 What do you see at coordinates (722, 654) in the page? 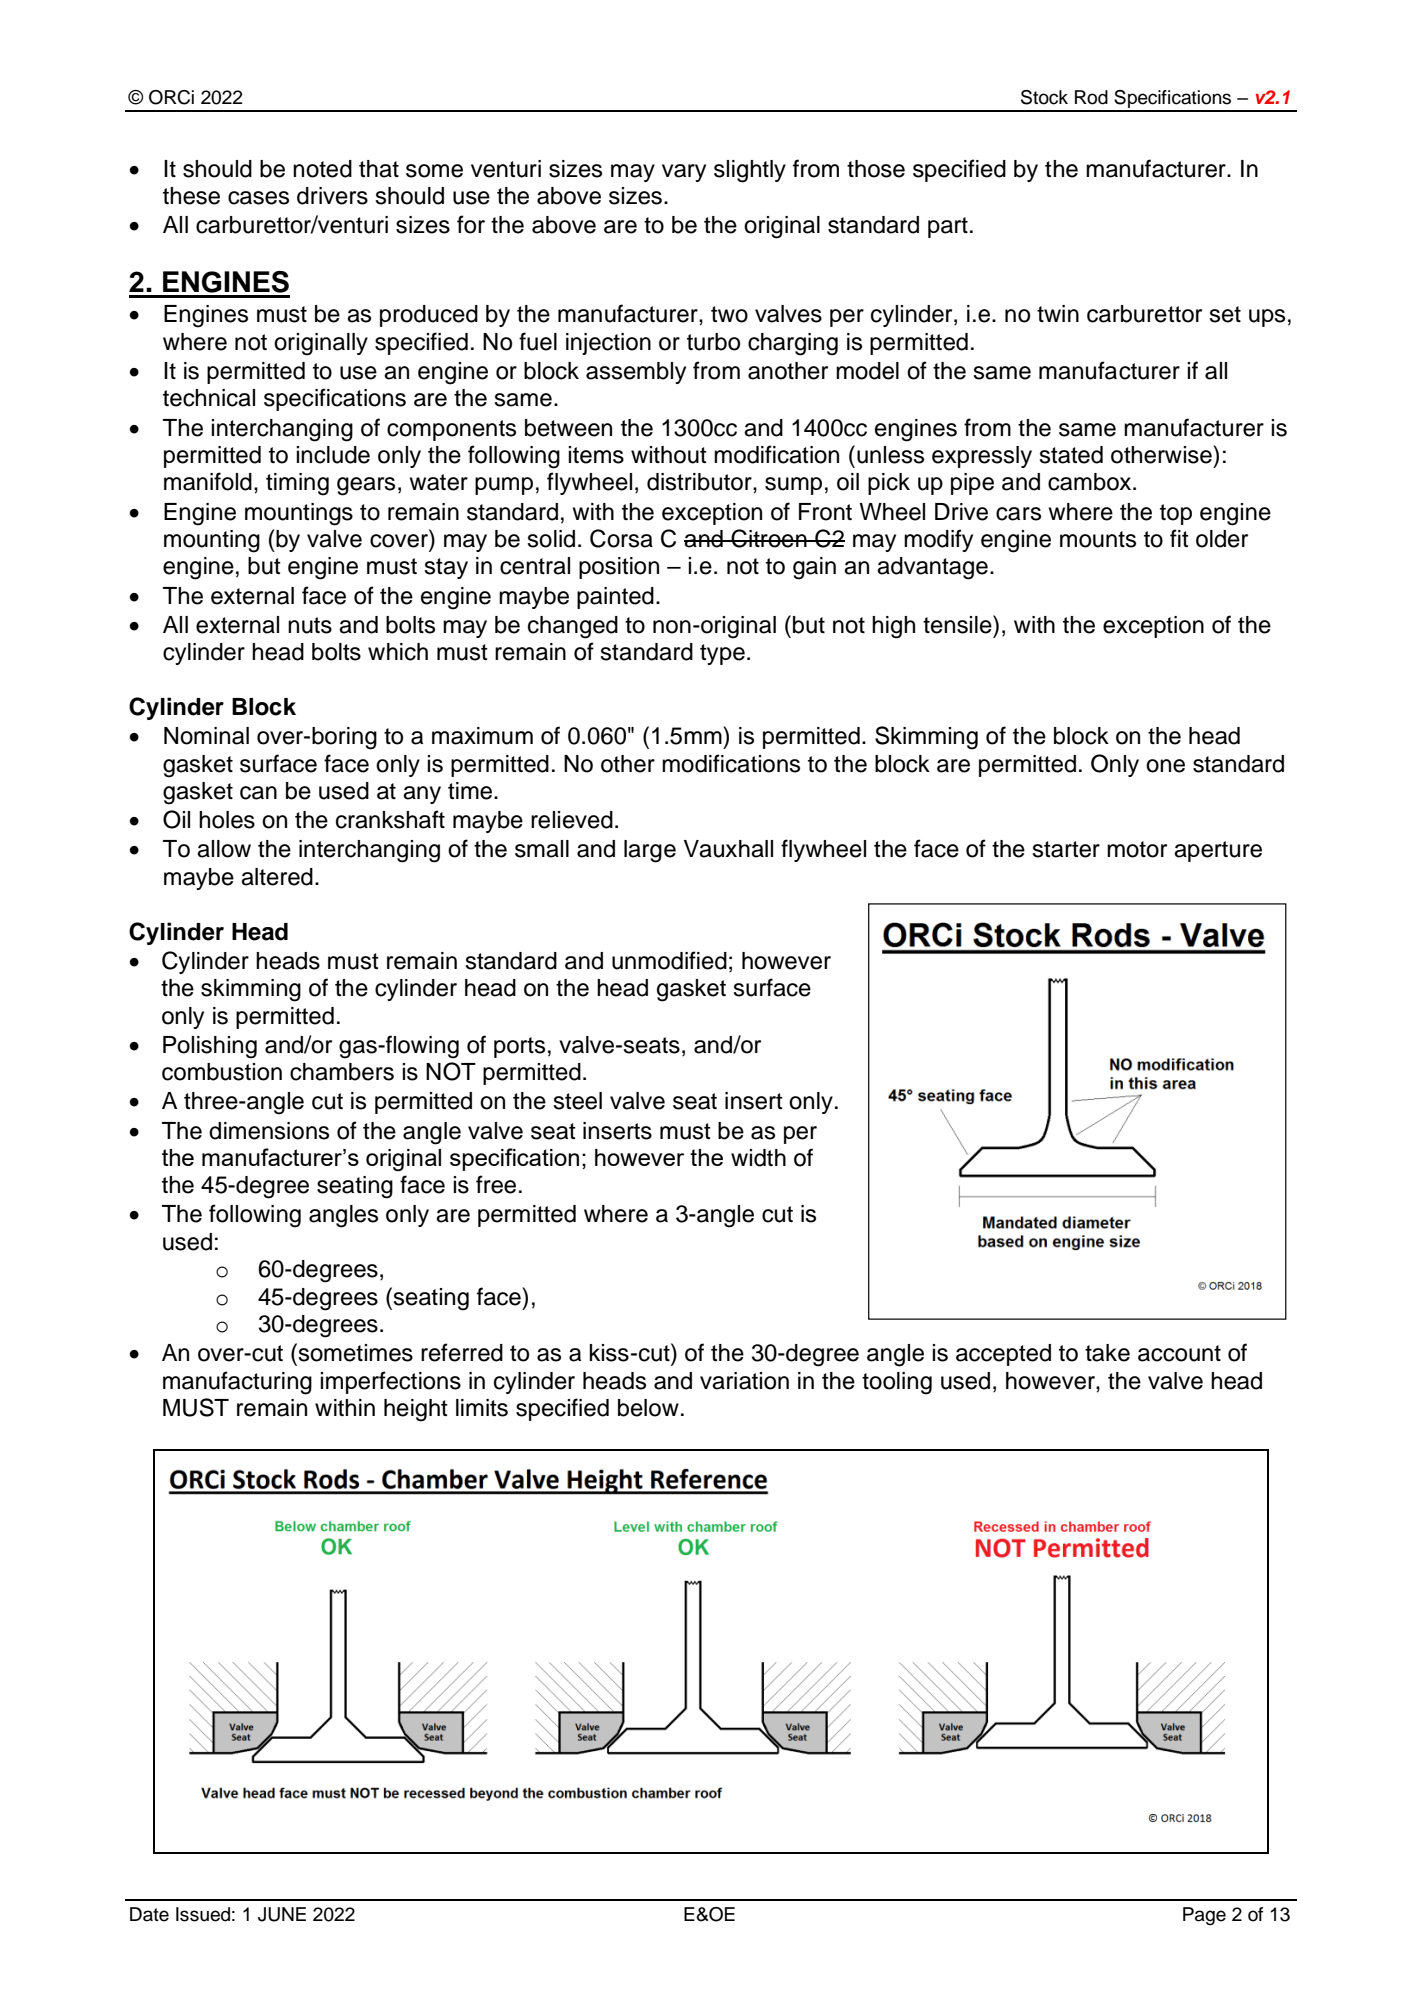
I see `type` at bounding box center [722, 654].
